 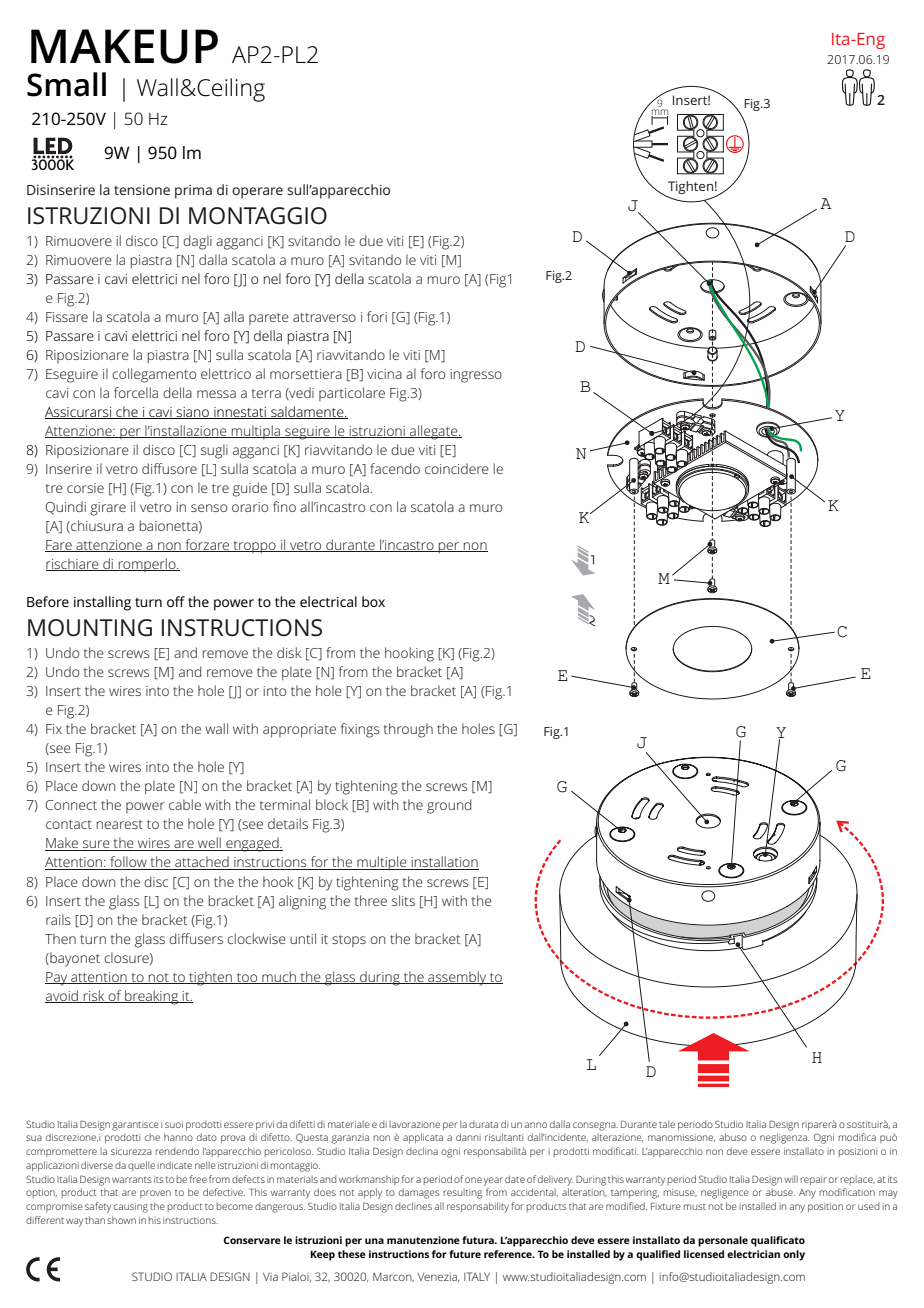 I want to click on ground, so click(x=449, y=806).
